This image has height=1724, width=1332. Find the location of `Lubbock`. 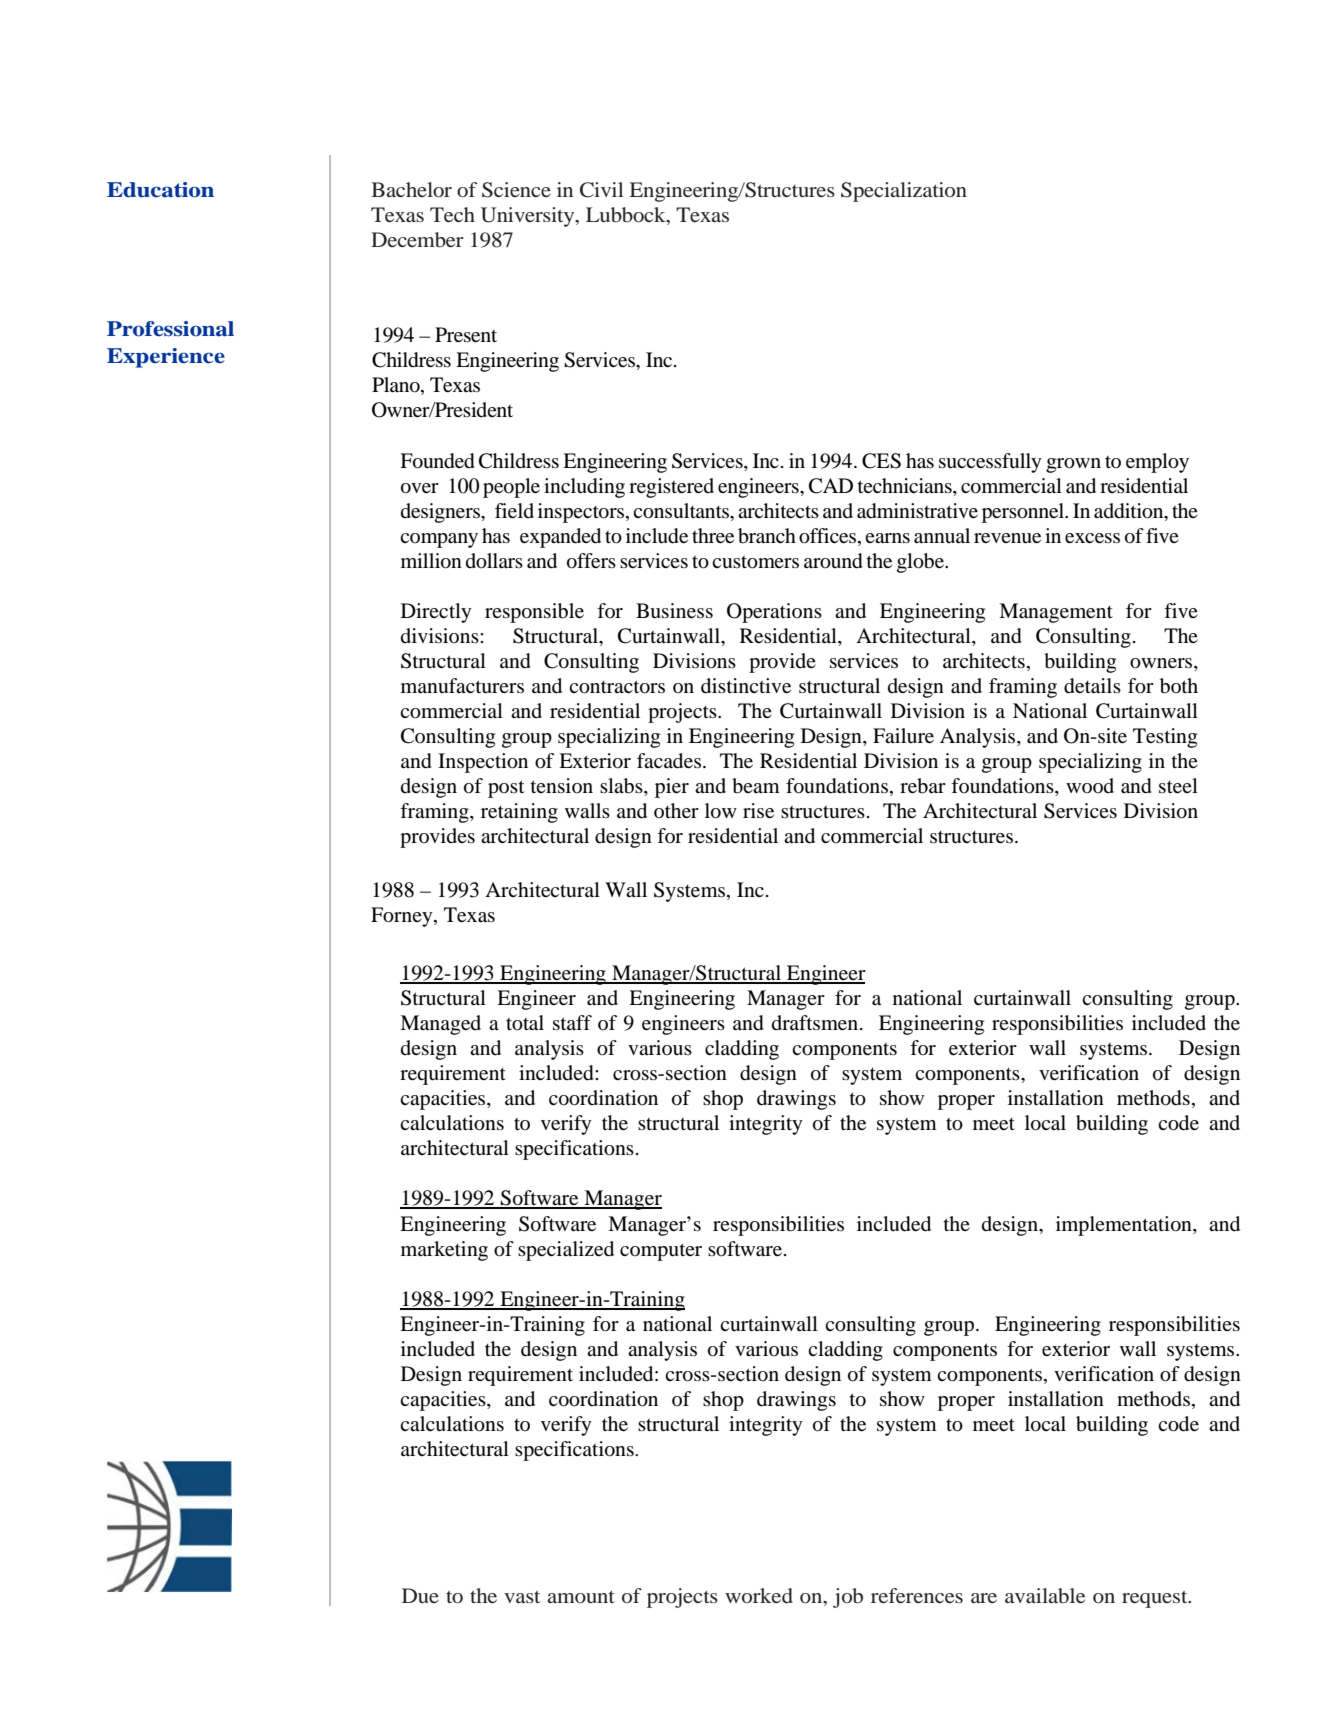

Lubbock is located at coordinates (627, 216).
